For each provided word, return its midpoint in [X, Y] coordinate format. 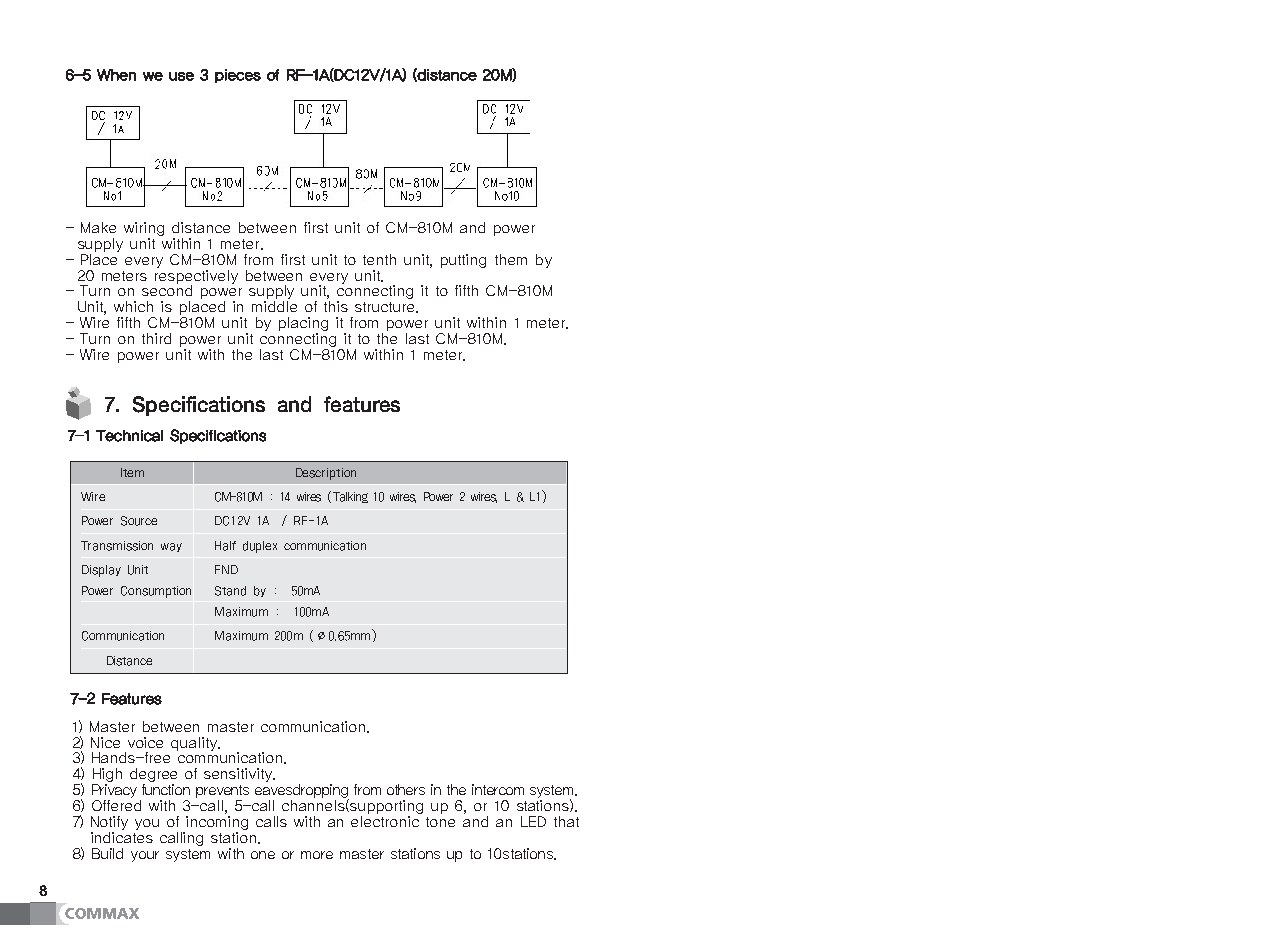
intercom [498, 789]
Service [129, 436]
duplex [260, 547]
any [367, 490]
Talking [350, 497]
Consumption [156, 592]
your [145, 856]
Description [326, 474]
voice [145, 742]
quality [195, 744]
